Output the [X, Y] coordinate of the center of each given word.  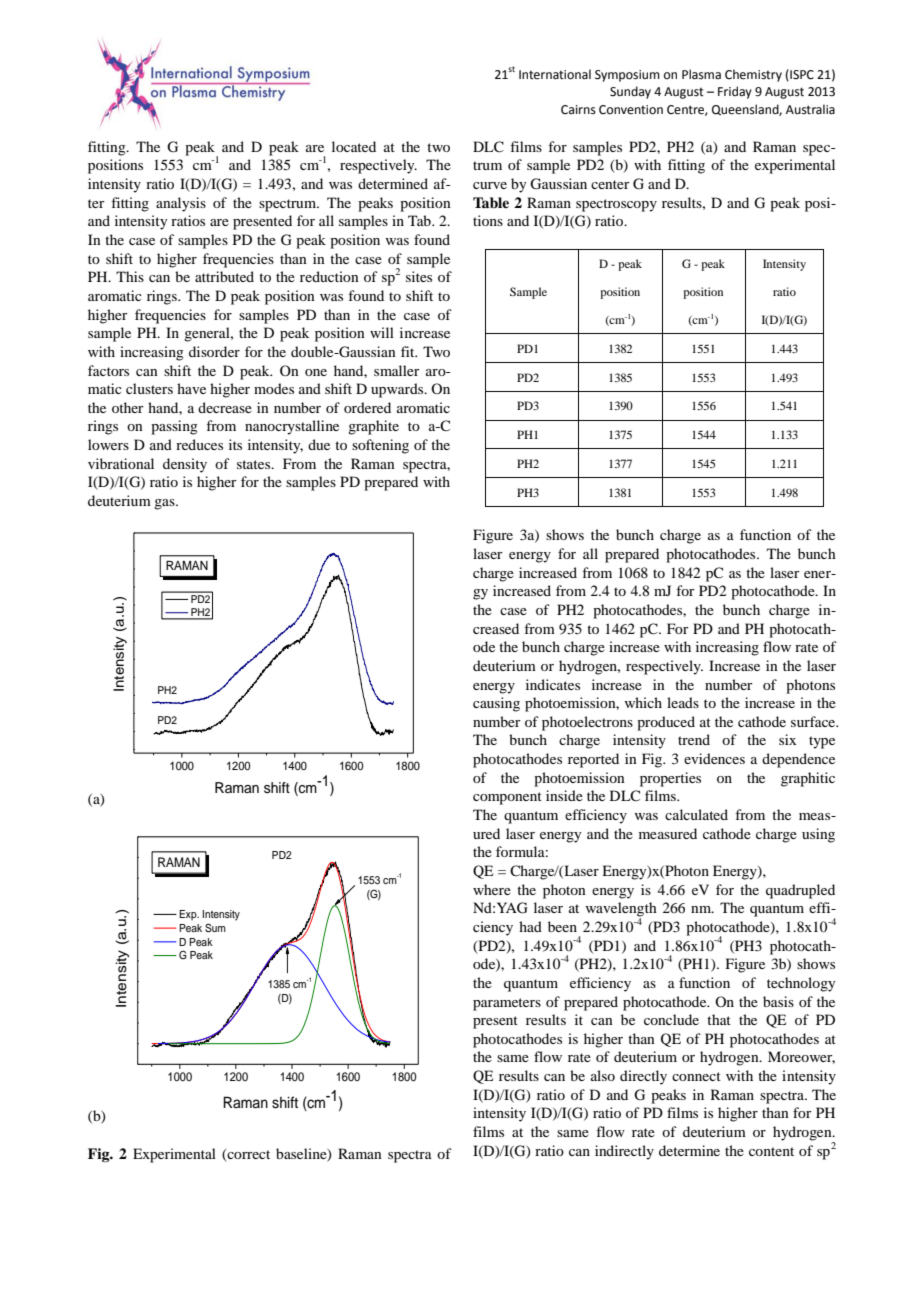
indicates [553, 684]
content [771, 1151]
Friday [735, 92]
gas [165, 504]
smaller [397, 370]
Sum [215, 928]
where [492, 889]
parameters [507, 1004]
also [603, 1075]
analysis [181, 204]
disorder [214, 351]
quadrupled [800, 891]
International [555, 74]
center [610, 184]
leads [683, 702]
